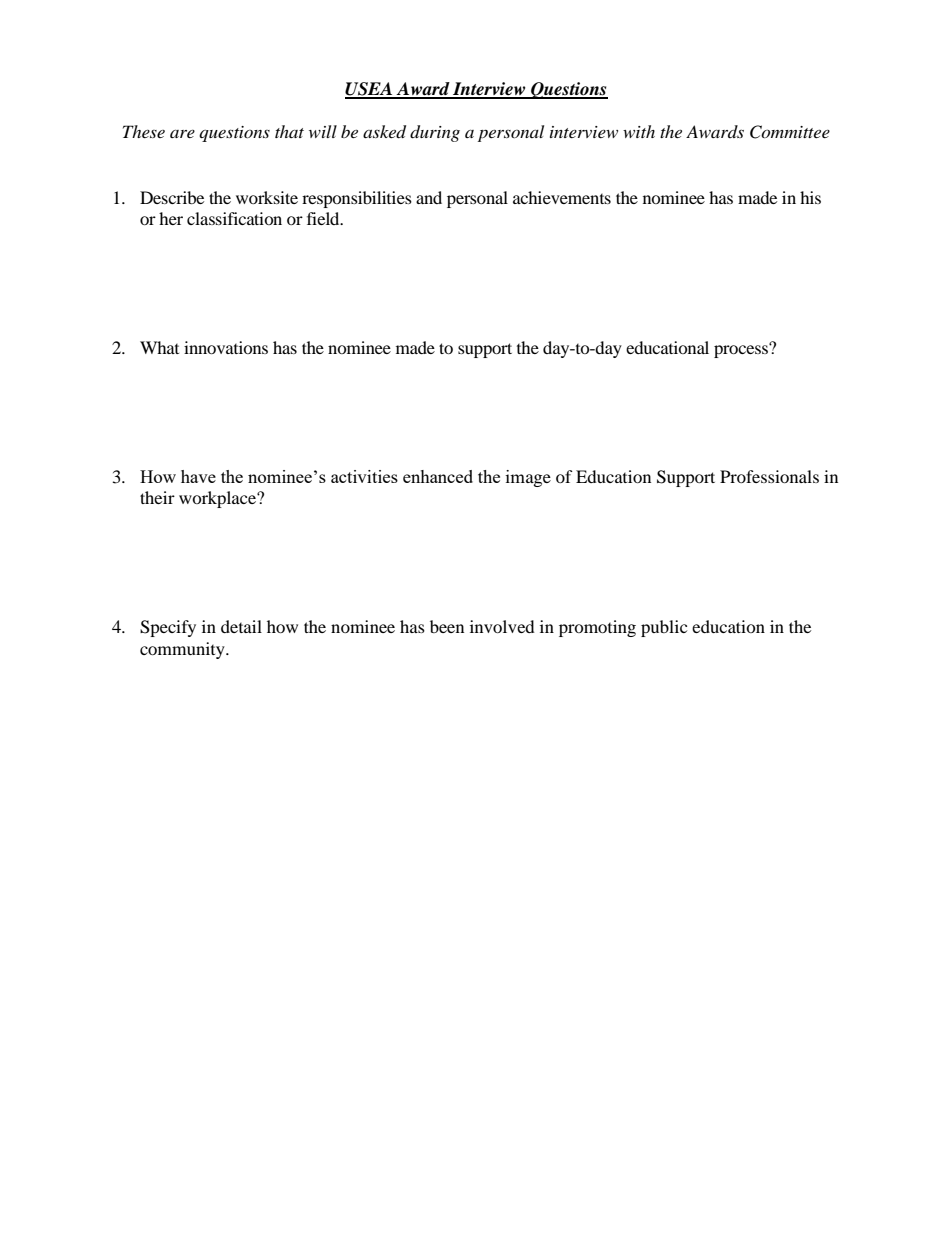 Image resolution: width=952 pixels, height=1233 pixels. Describe the element at coordinates (790, 132) in the screenshot. I see `Committee` at that location.
